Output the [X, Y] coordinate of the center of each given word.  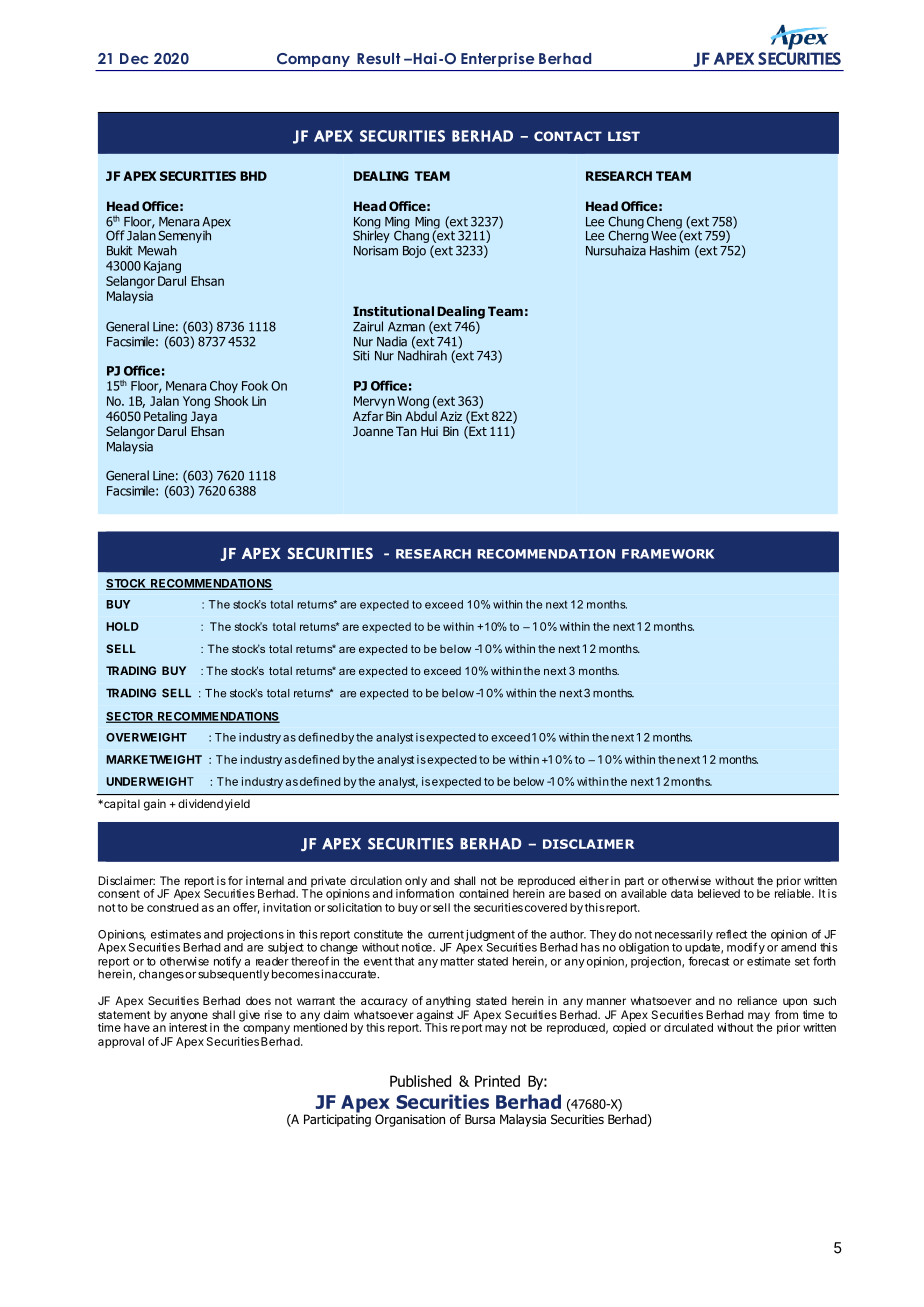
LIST [624, 136]
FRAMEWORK [668, 554]
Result [378, 58]
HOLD [122, 626]
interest [188, 1026]
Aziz [451, 416]
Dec [134, 58]
